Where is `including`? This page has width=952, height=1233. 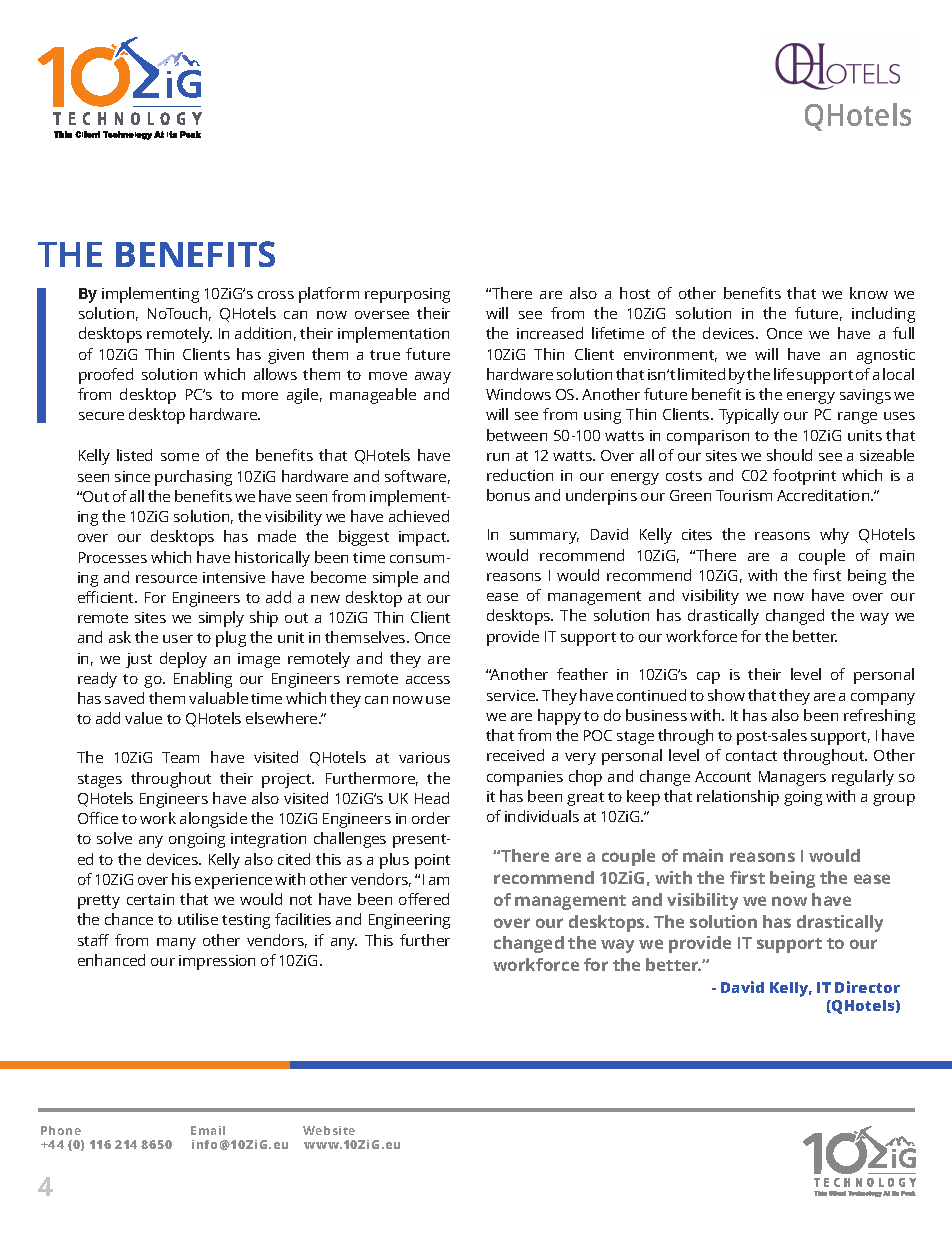
including is located at coordinates (883, 315).
